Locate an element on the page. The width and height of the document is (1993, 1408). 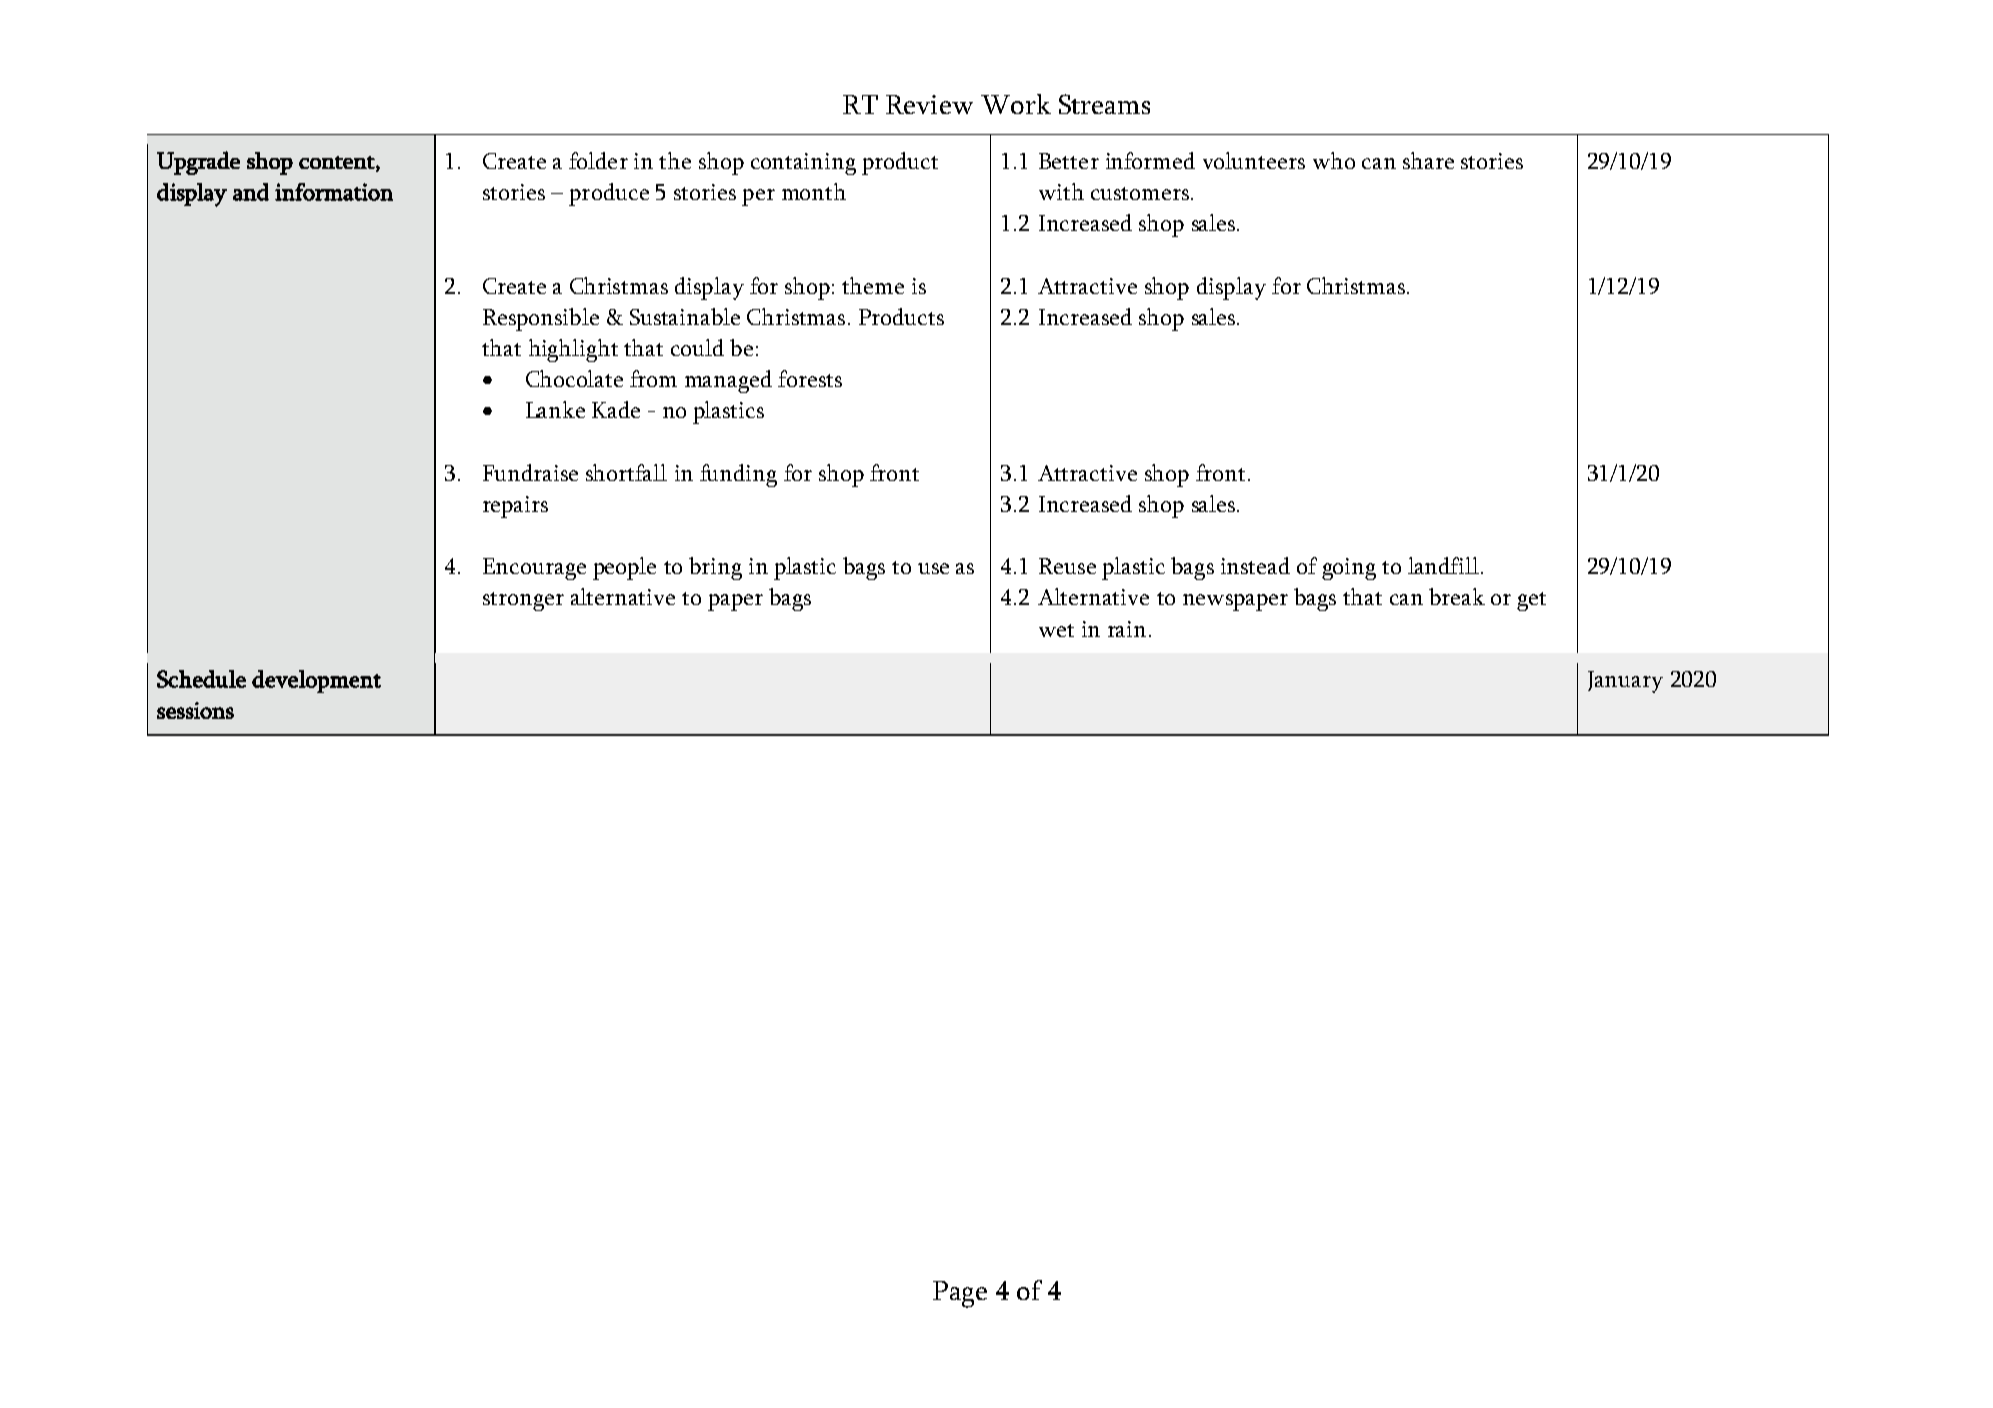
Schedule is located at coordinates (201, 679).
